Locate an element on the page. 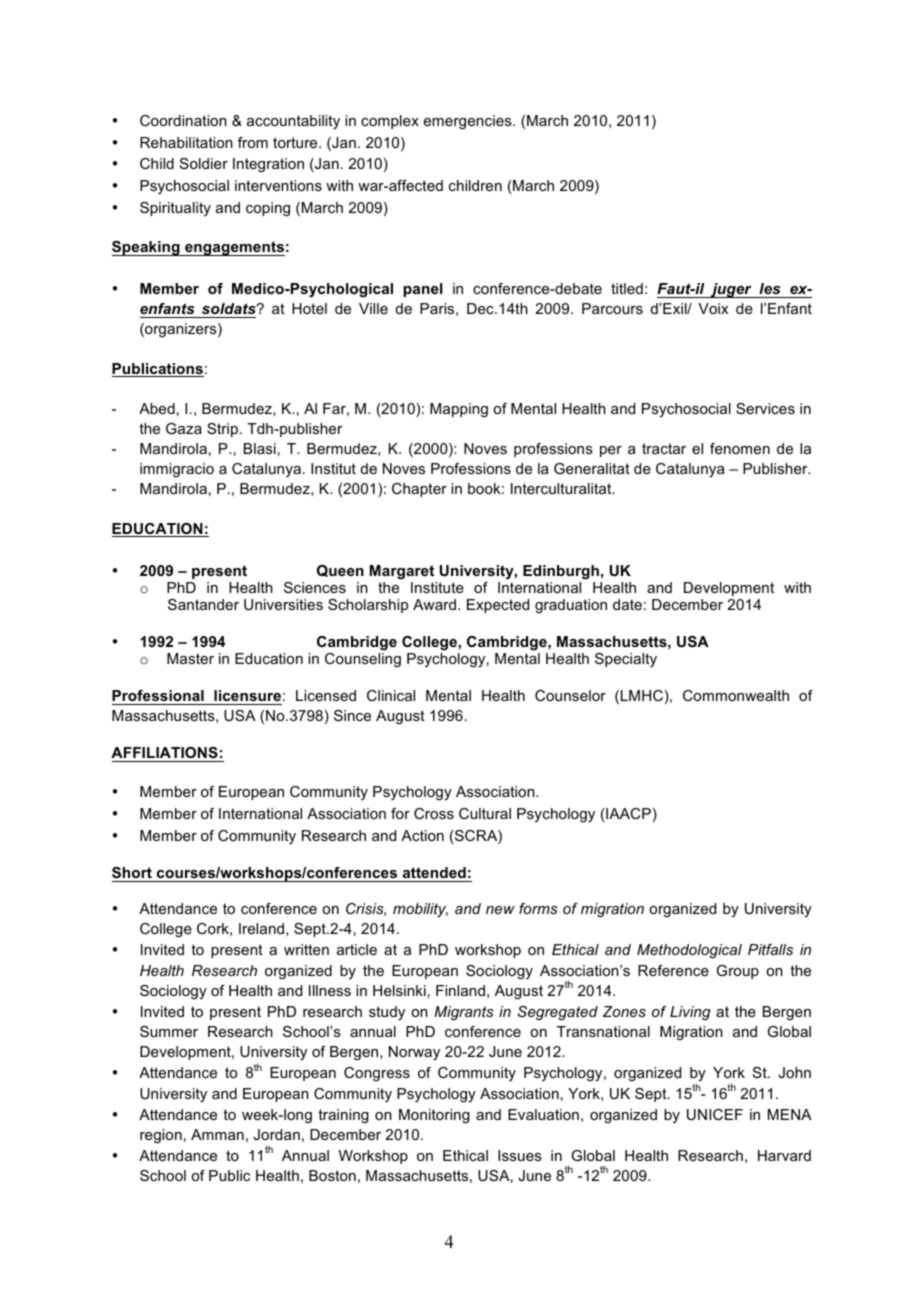 This page has height=1308, width=924. Amman is located at coordinates (217, 1134).
